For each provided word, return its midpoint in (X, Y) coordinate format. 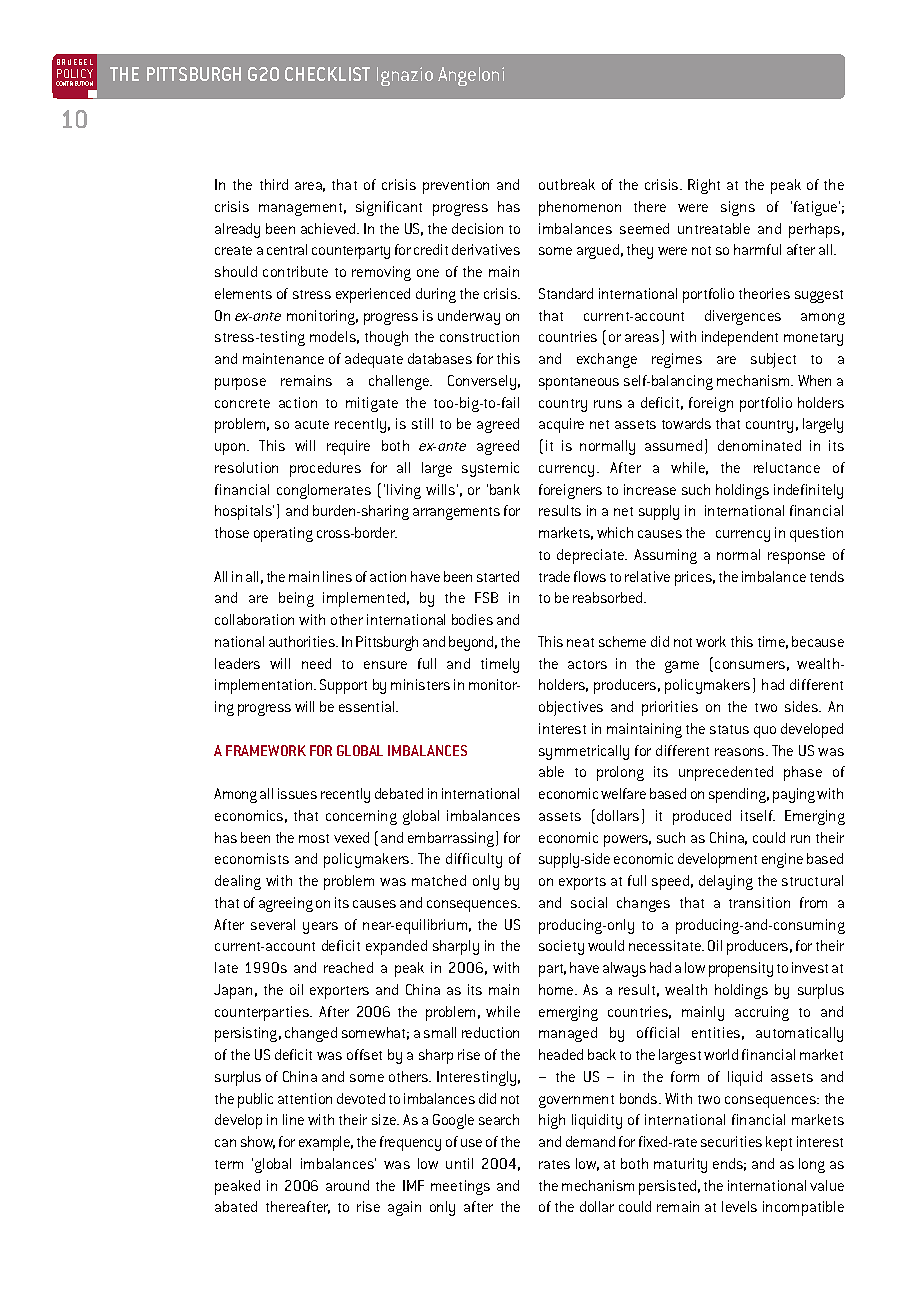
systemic (490, 469)
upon (231, 449)
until (459, 1163)
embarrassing (452, 839)
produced (702, 817)
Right (704, 186)
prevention (456, 186)
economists (252, 858)
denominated (759, 445)
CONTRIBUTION (74, 83)
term (229, 1164)
